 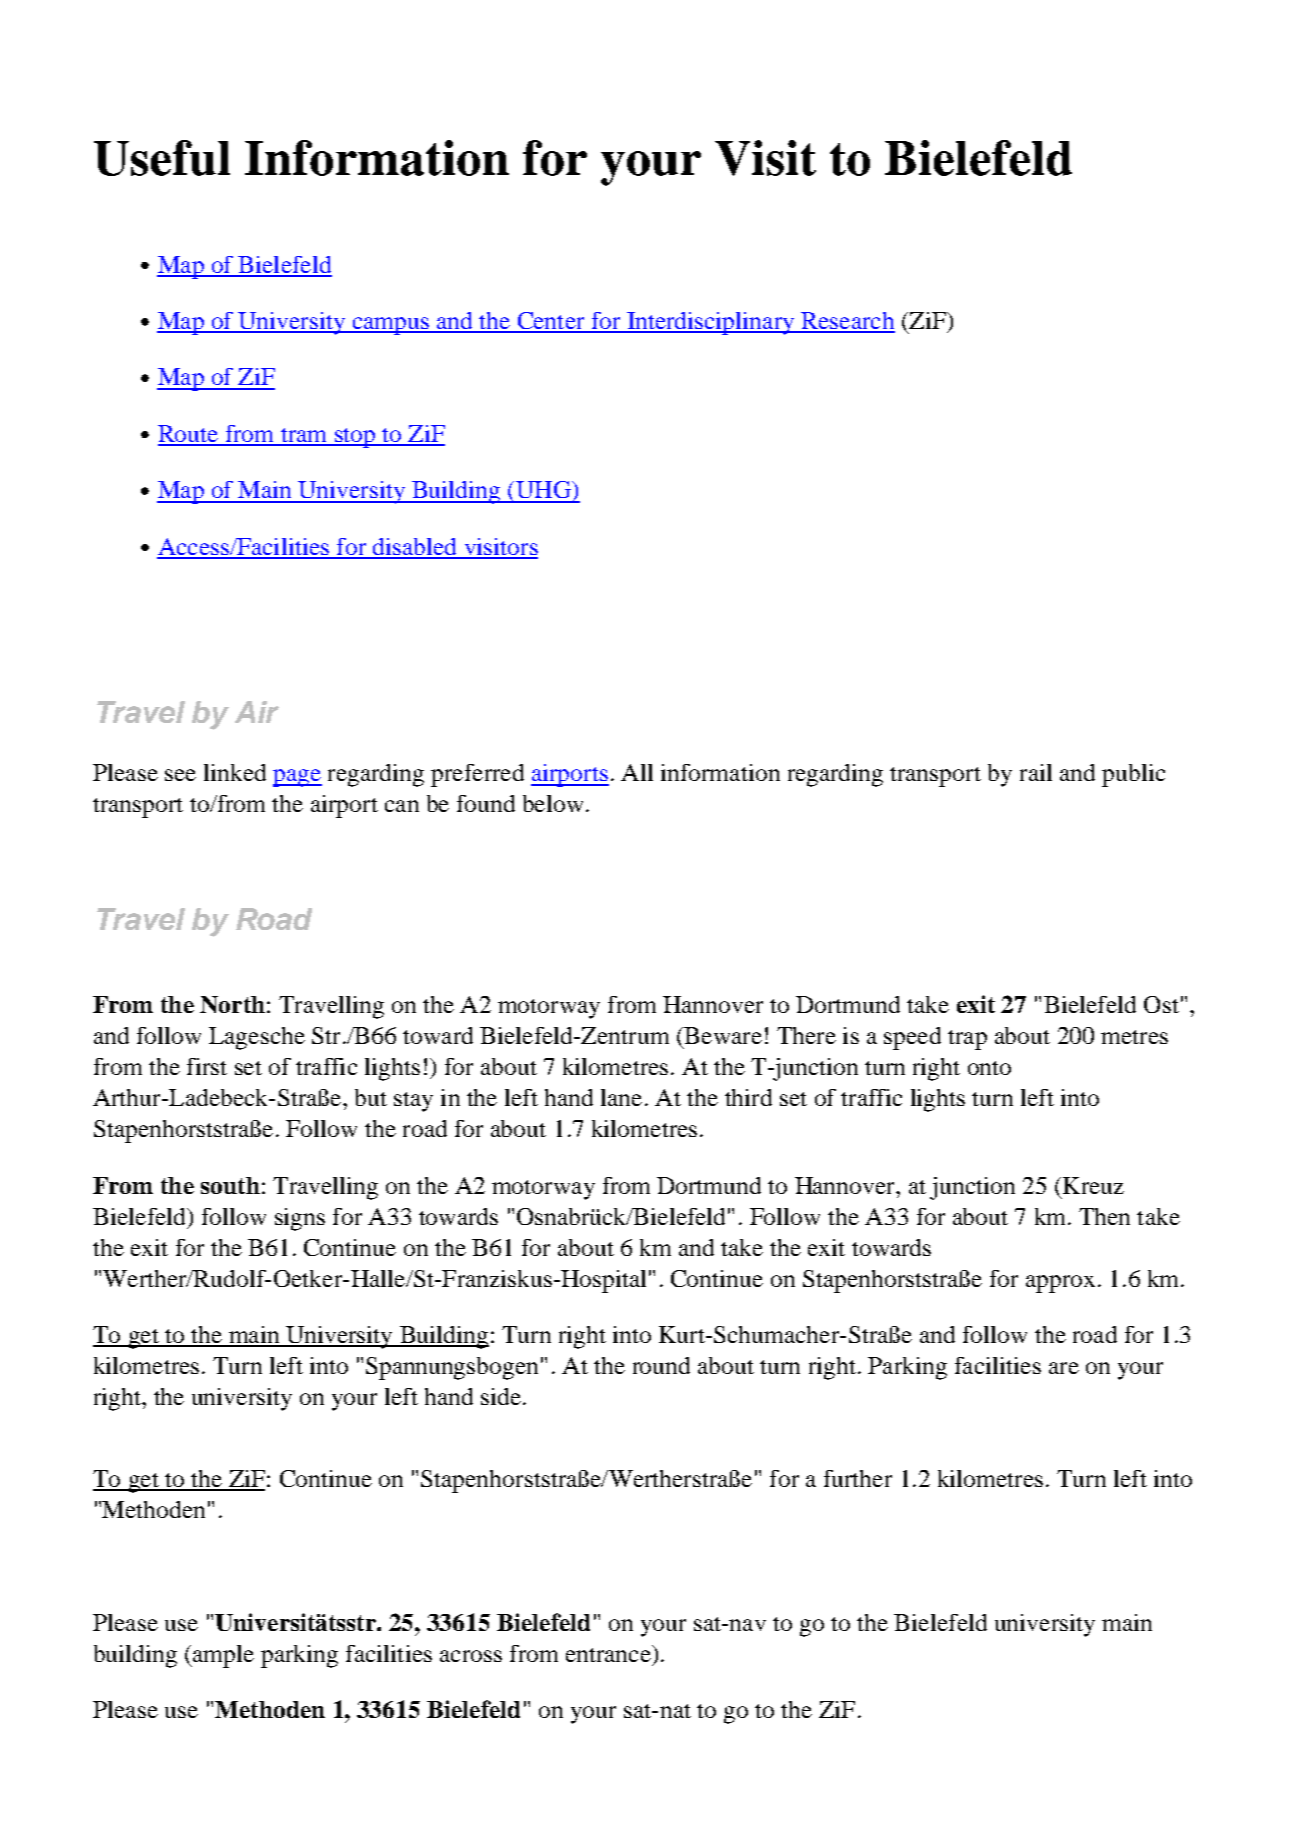 I want to click on Useful, so click(x=162, y=158).
